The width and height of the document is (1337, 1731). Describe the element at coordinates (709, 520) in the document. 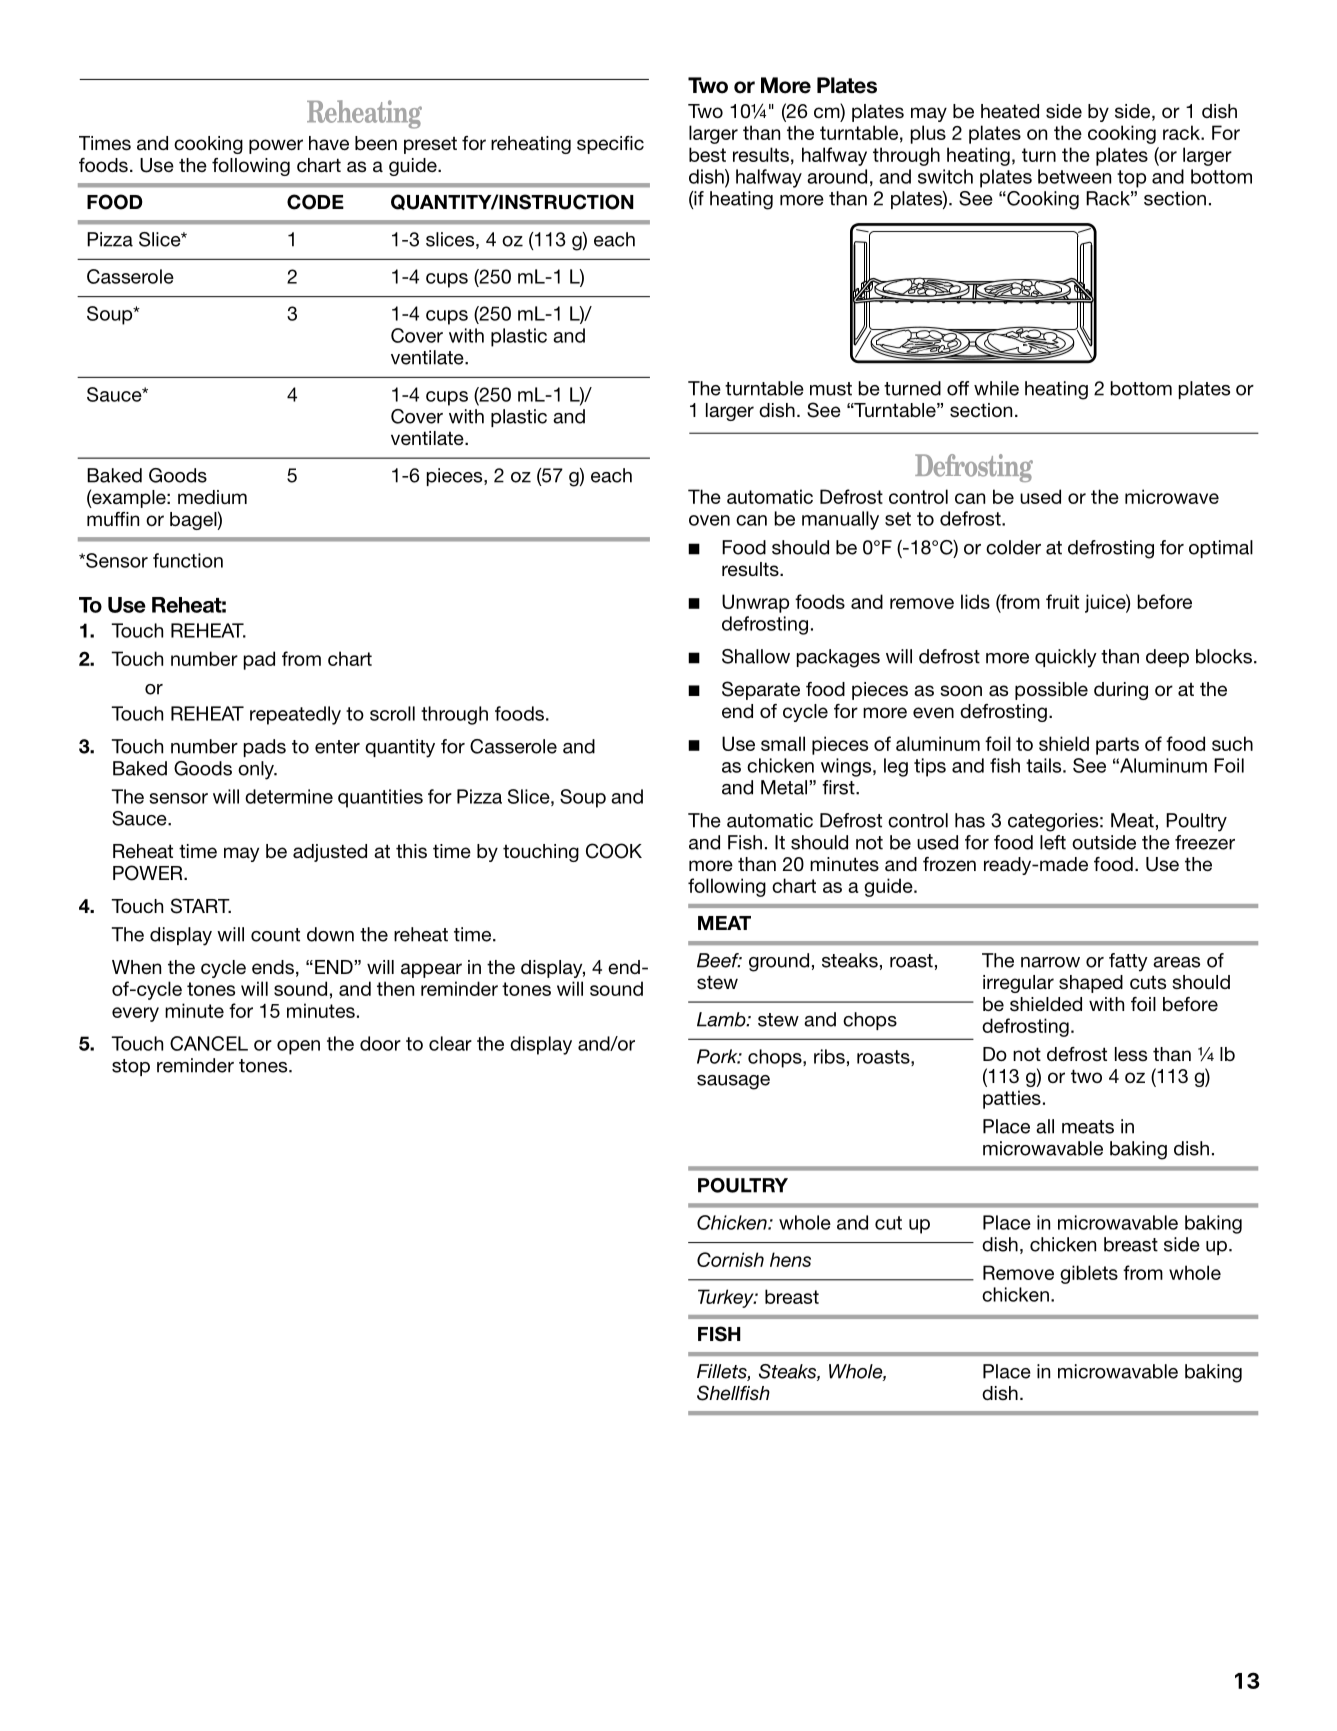

I see `oven` at that location.
